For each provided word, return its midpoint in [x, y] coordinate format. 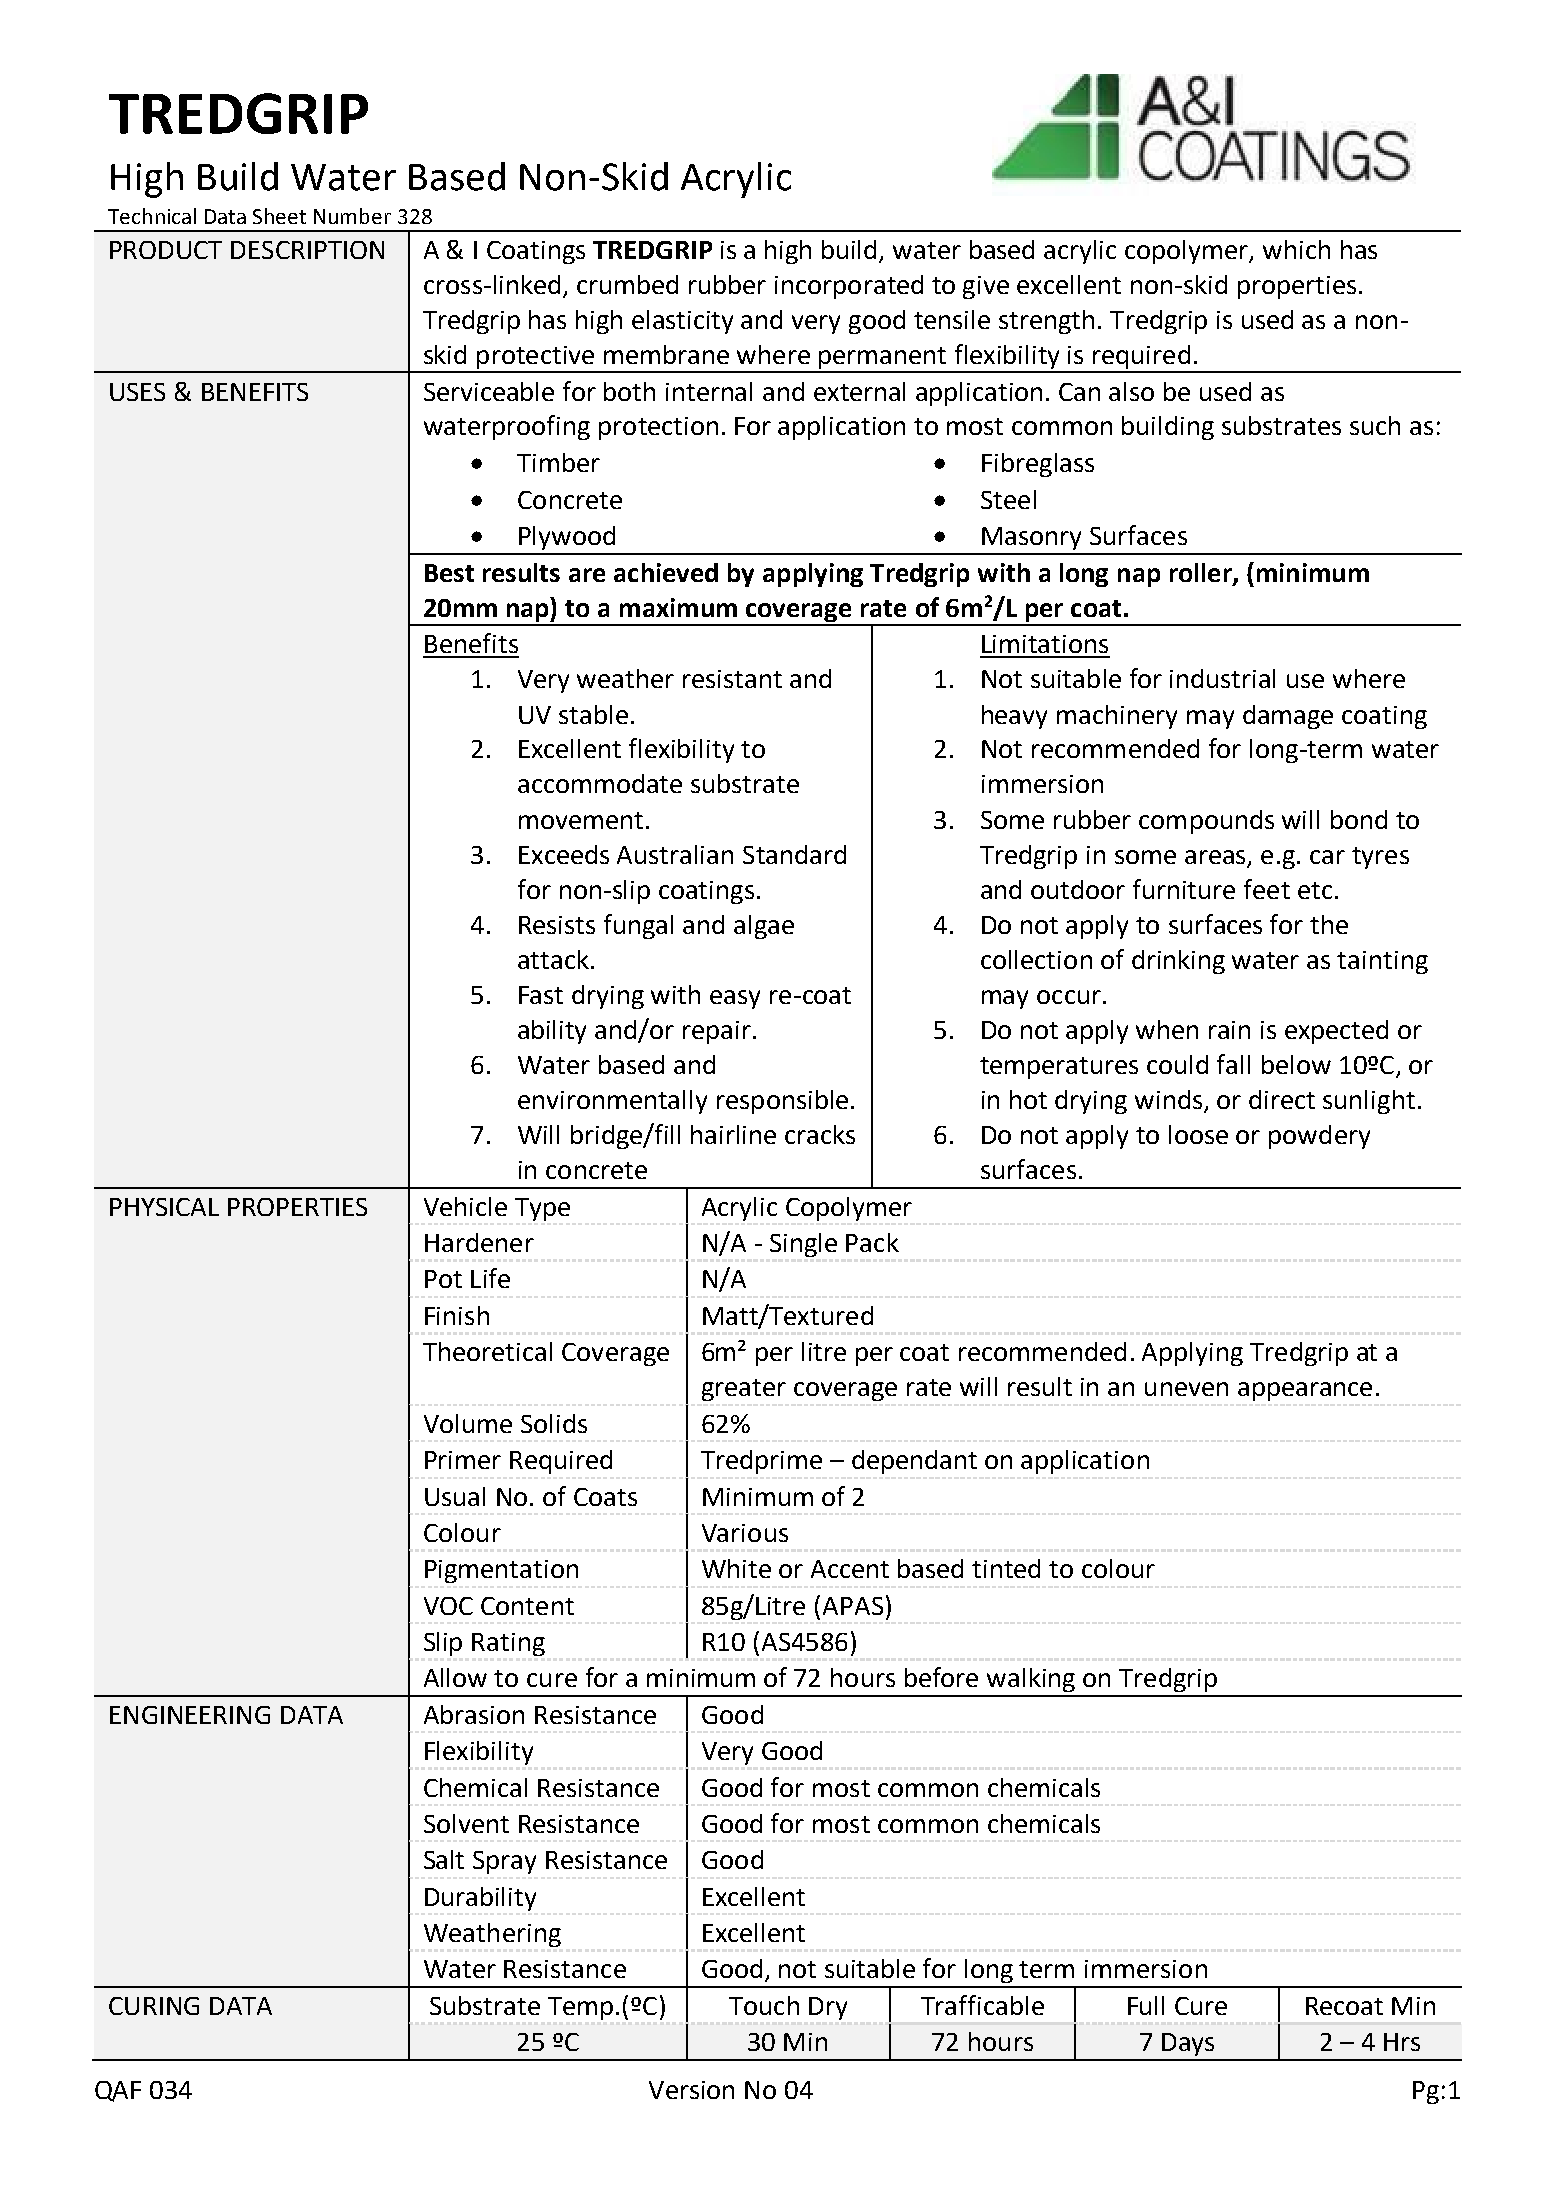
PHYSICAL [164, 1207]
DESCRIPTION [307, 250]
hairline [733, 1134]
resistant [732, 679]
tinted [1006, 1568]
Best [449, 573]
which [1296, 249]
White [736, 1568]
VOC [448, 1606]
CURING [154, 2006]
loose [1198, 1134]
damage [1288, 717]
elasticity [682, 322]
